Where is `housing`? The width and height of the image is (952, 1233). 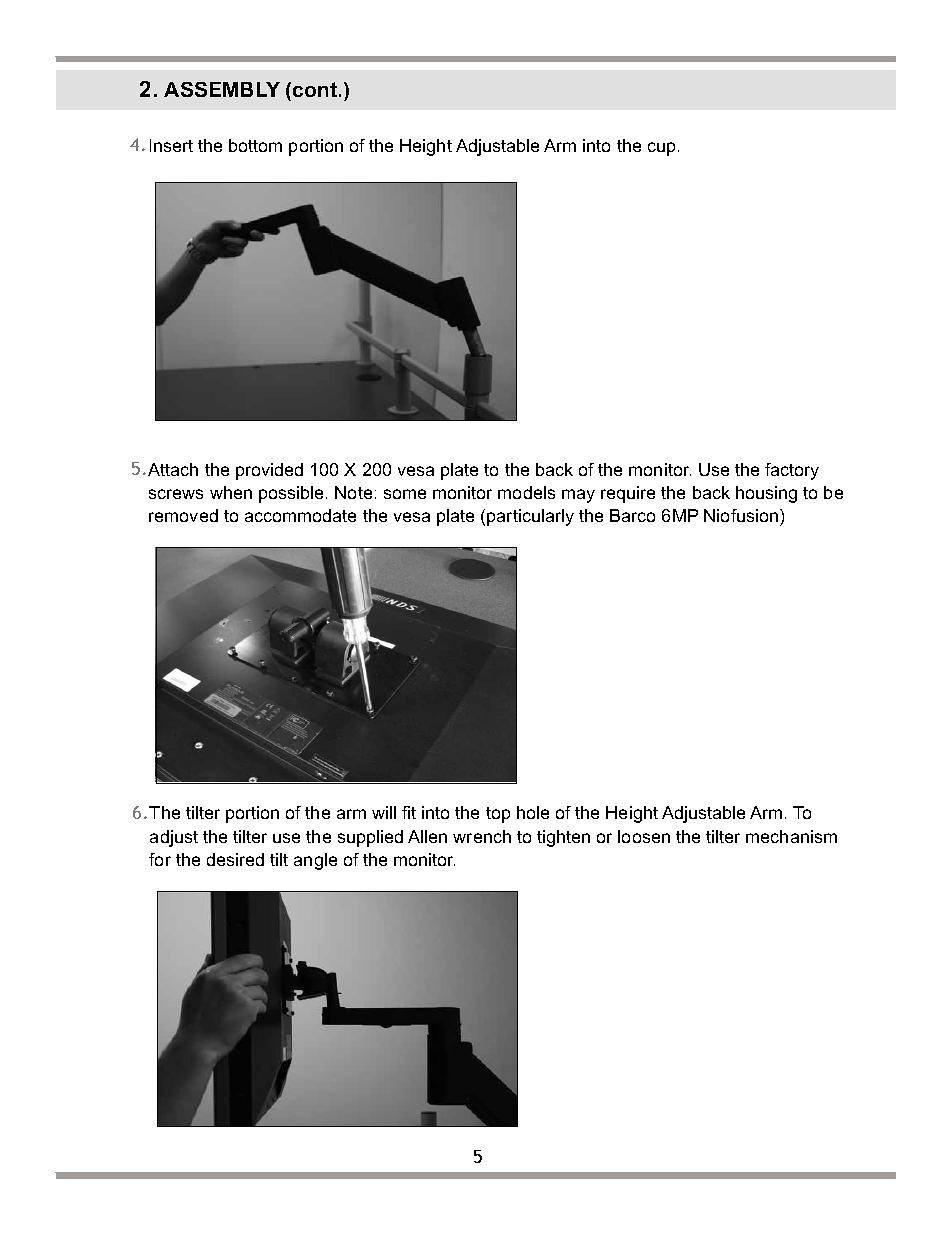
housing is located at coordinates (766, 494).
